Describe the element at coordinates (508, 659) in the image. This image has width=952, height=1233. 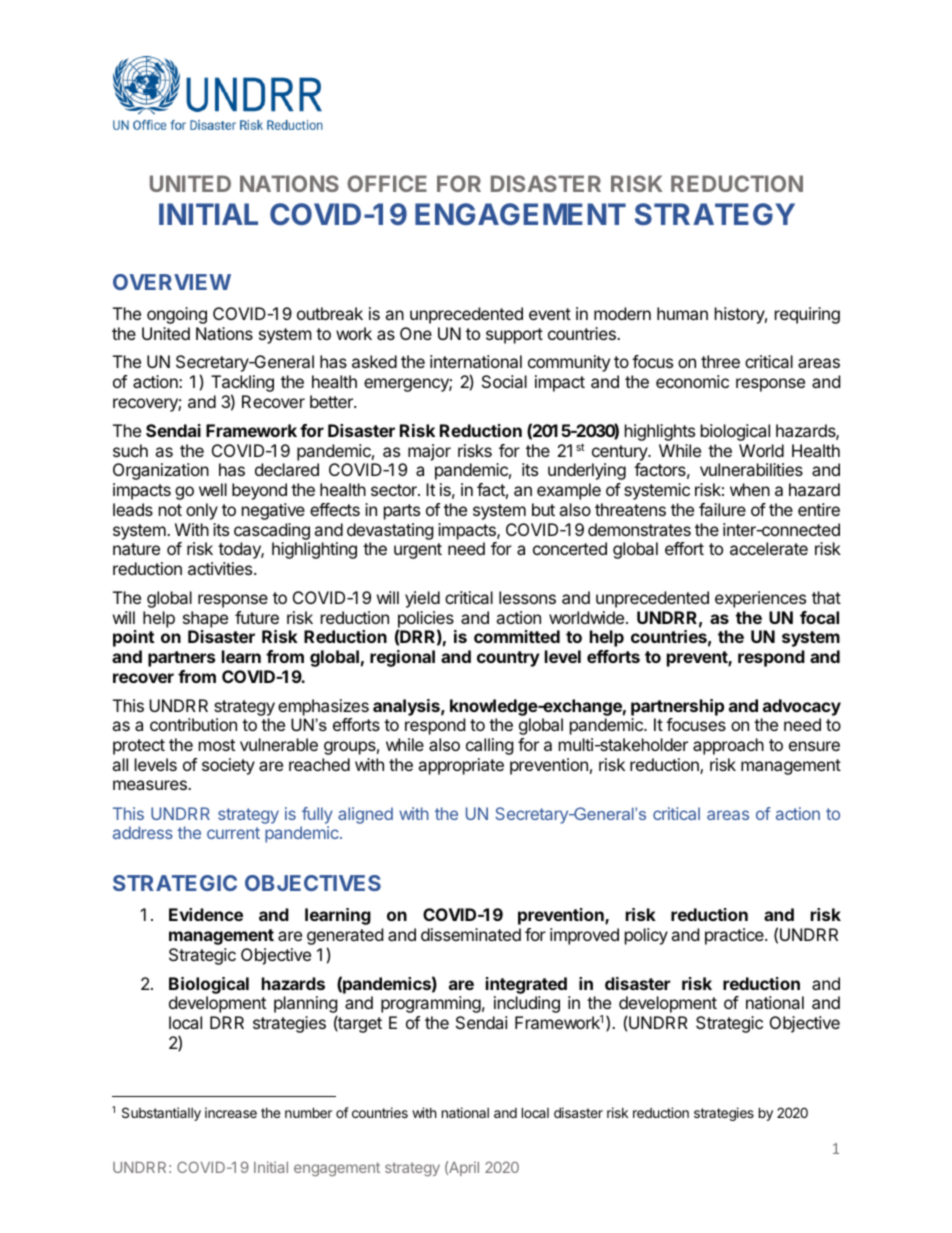
I see `country` at that location.
